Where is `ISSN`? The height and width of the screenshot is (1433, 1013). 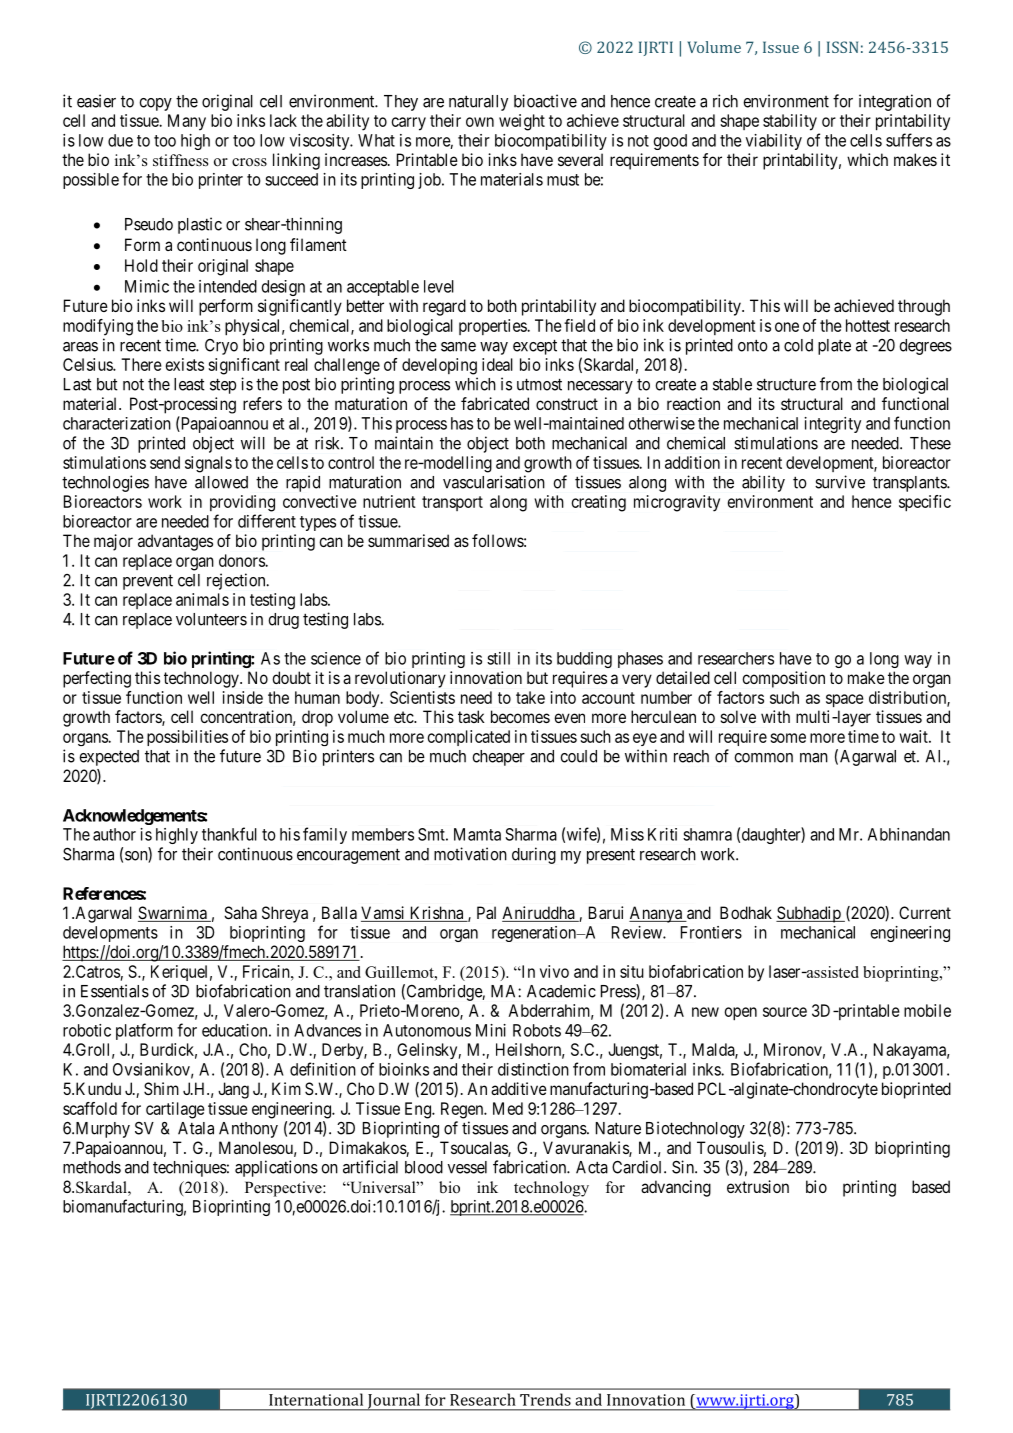 ISSN is located at coordinates (842, 47).
